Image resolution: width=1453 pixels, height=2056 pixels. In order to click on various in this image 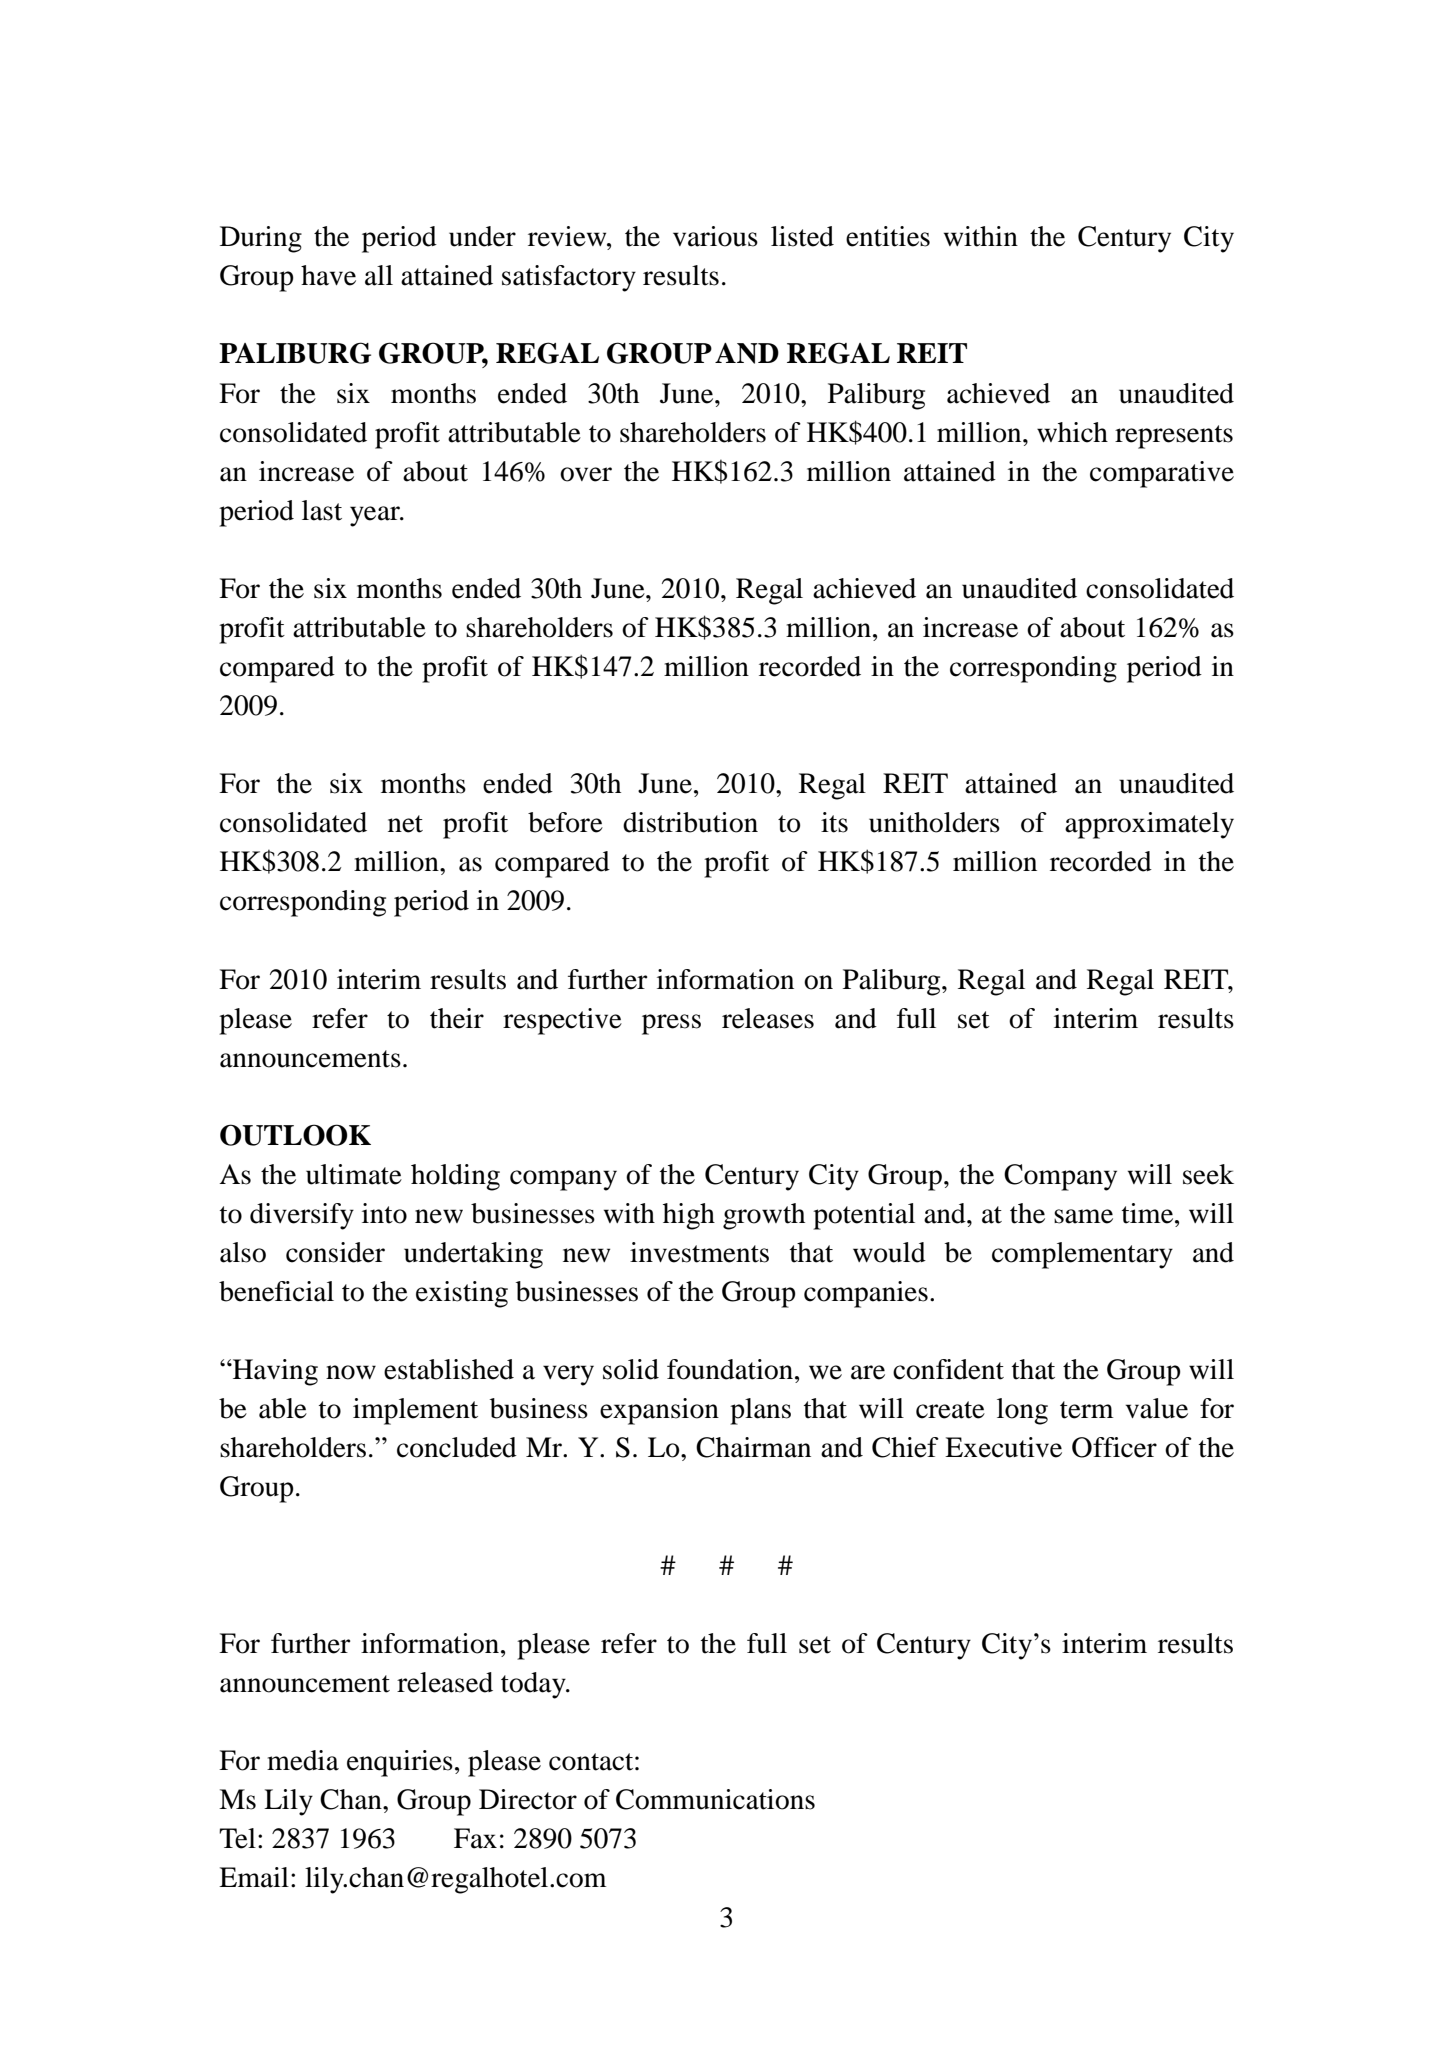, I will do `click(715, 236)`.
